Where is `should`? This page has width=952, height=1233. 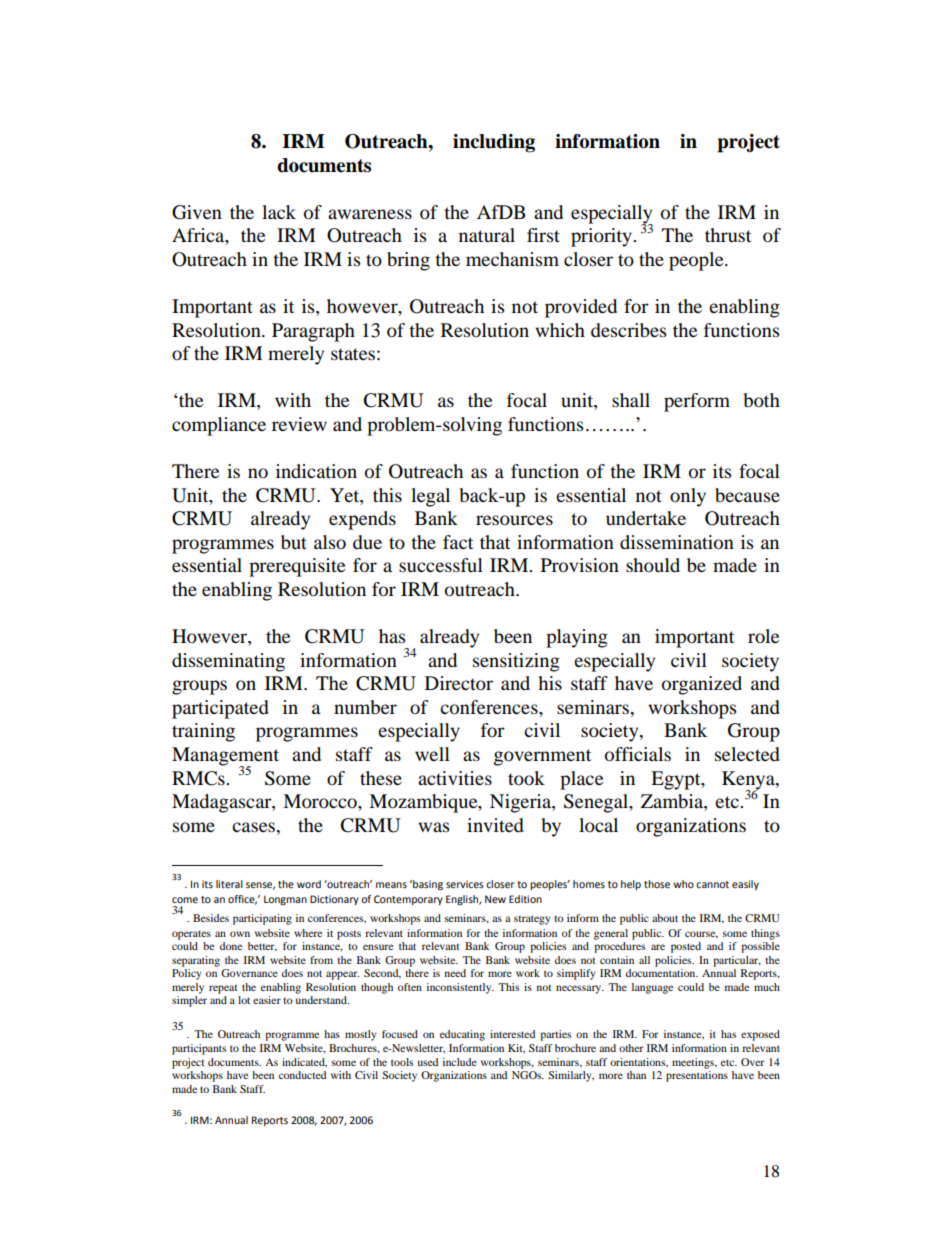 should is located at coordinates (653, 565).
